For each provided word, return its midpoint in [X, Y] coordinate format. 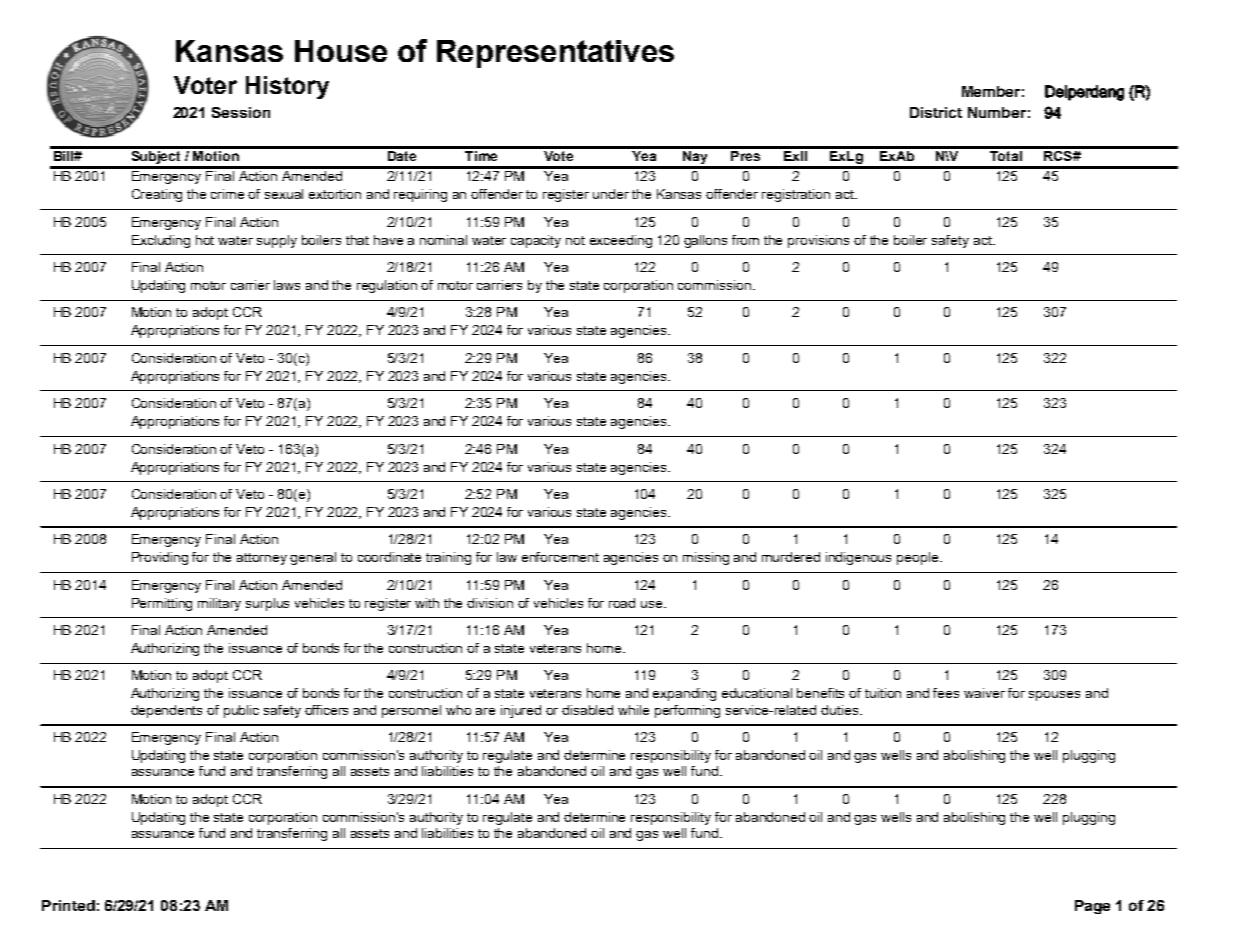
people [919, 558]
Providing [160, 558]
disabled [587, 710]
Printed [68, 905]
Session [241, 112]
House [341, 51]
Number [997, 112]
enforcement [560, 557]
